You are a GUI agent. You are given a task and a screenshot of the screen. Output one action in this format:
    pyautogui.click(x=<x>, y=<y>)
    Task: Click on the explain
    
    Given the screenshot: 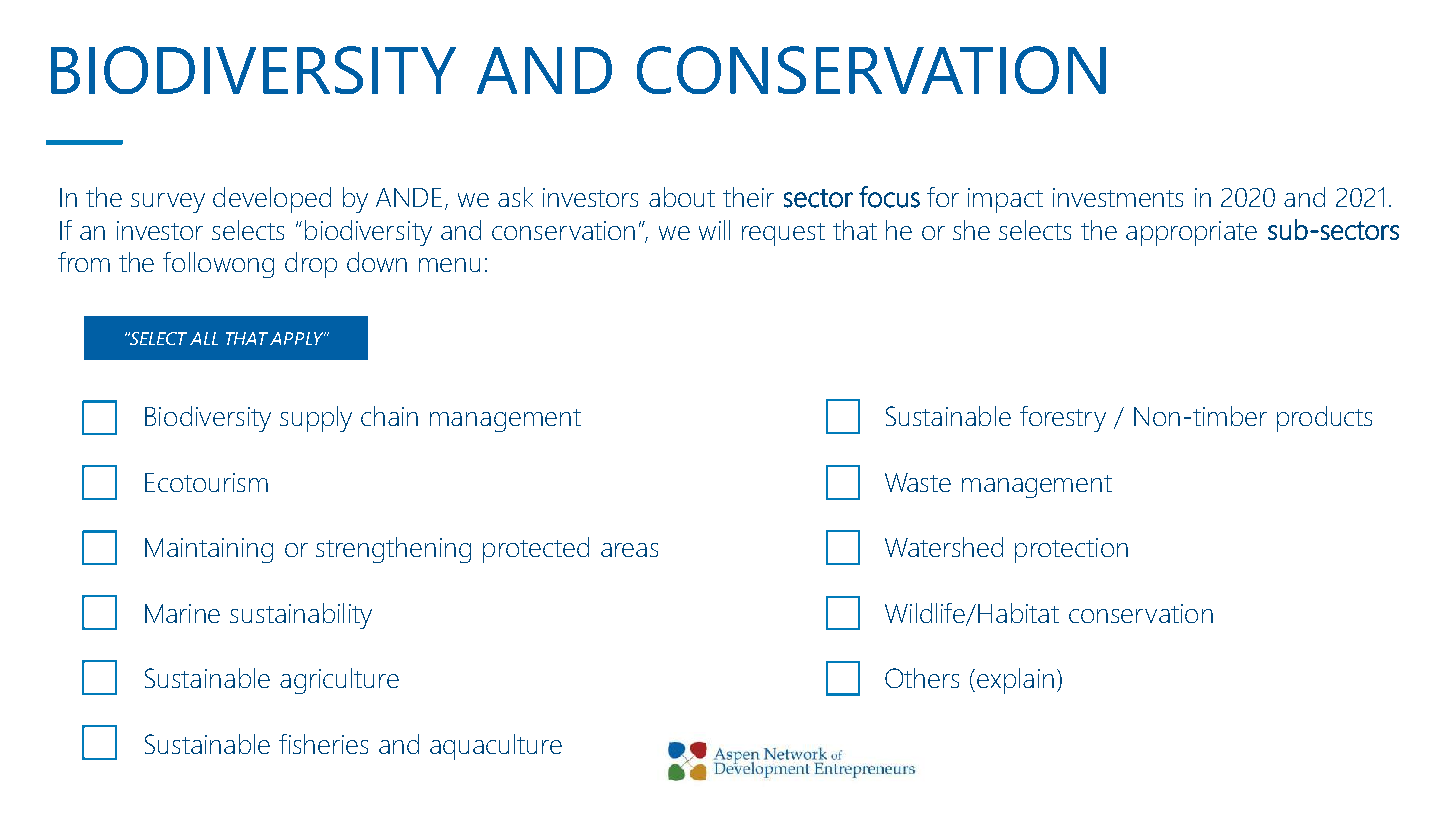 What is the action you would take?
    pyautogui.click(x=1015, y=681)
